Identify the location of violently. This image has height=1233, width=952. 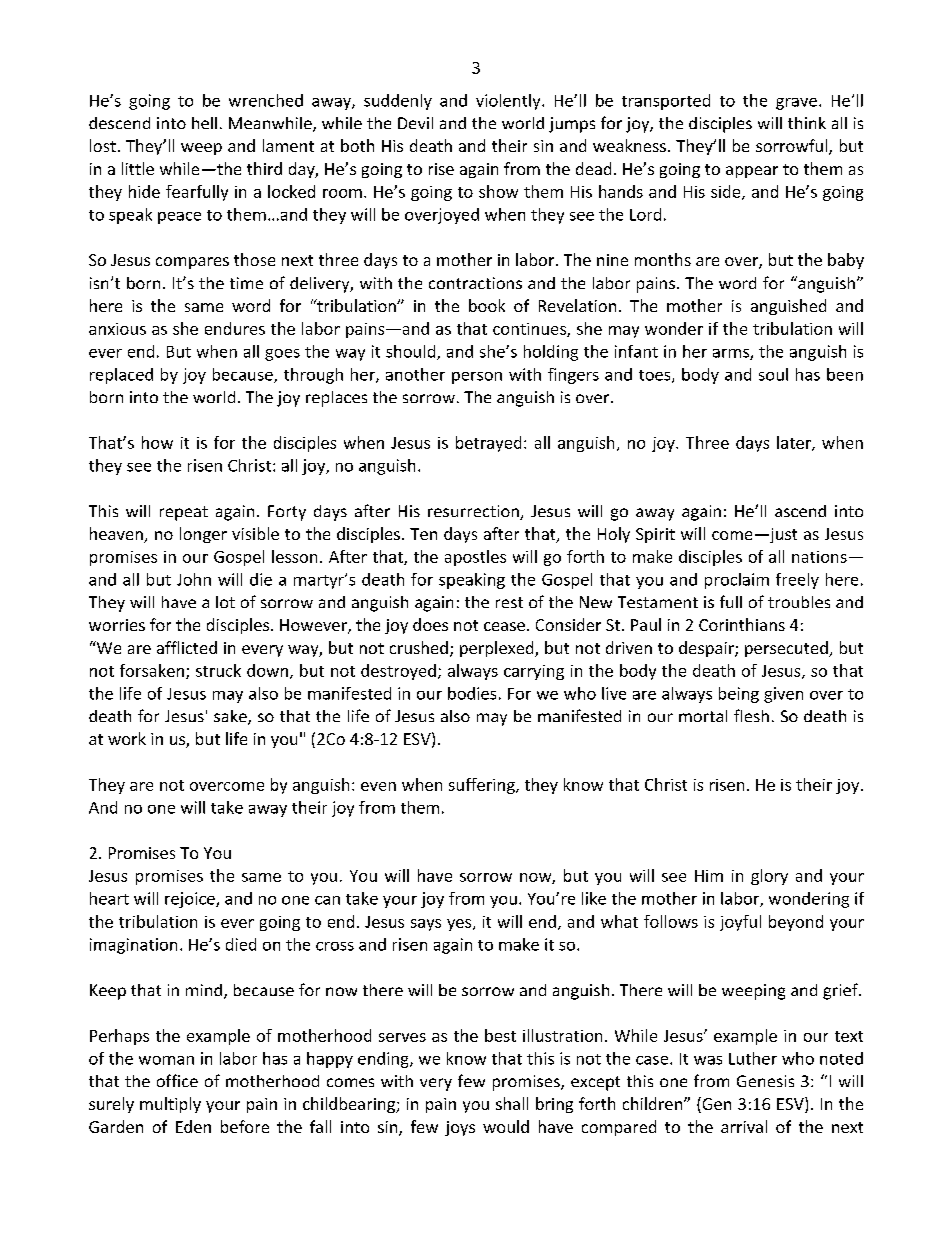
(509, 102).
